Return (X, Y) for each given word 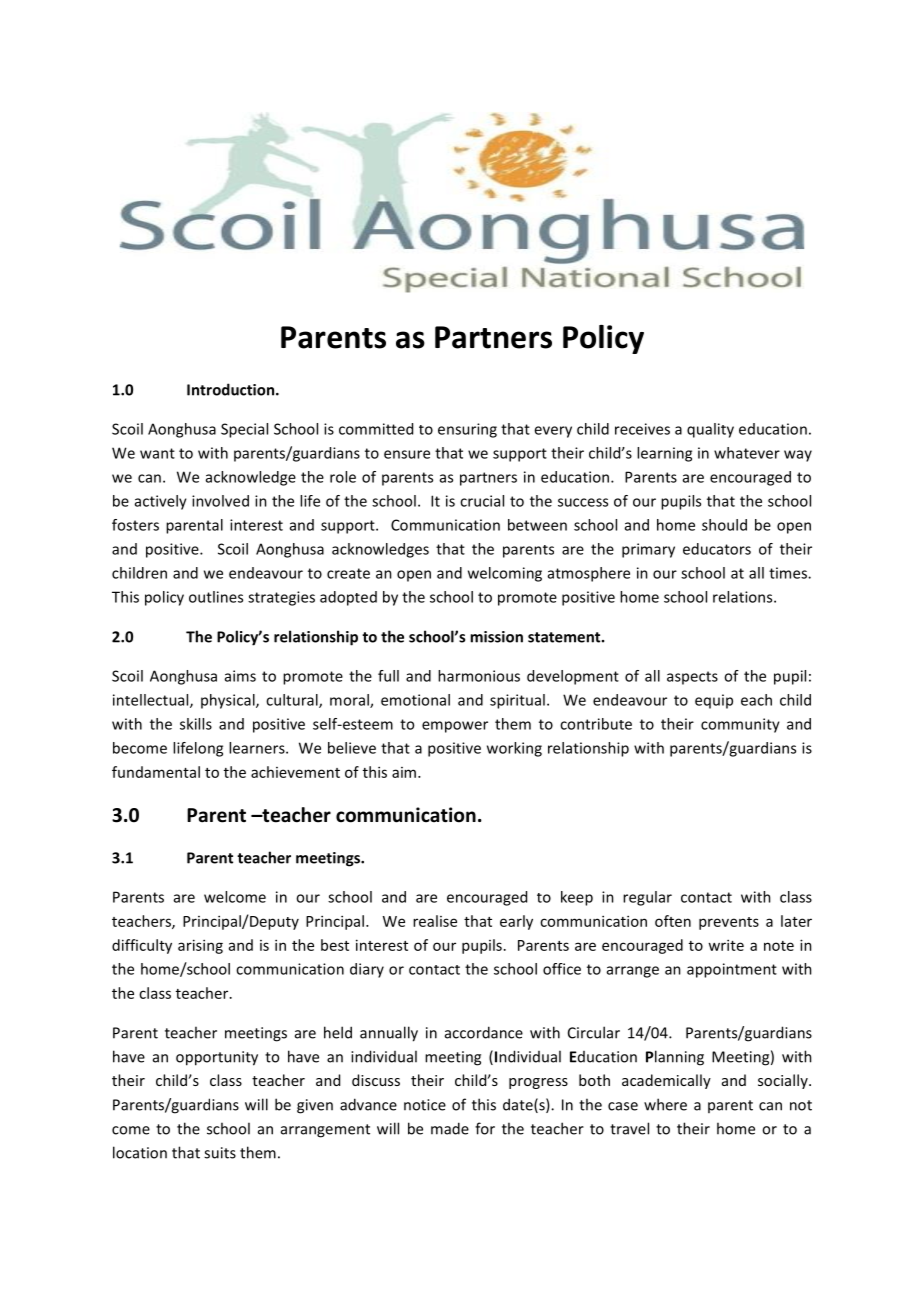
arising (200, 946)
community (740, 725)
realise (435, 921)
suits (220, 1153)
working (514, 749)
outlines (216, 597)
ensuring (467, 430)
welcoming (505, 574)
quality (710, 430)
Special (244, 430)
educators (717, 549)
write (726, 945)
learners (258, 748)
